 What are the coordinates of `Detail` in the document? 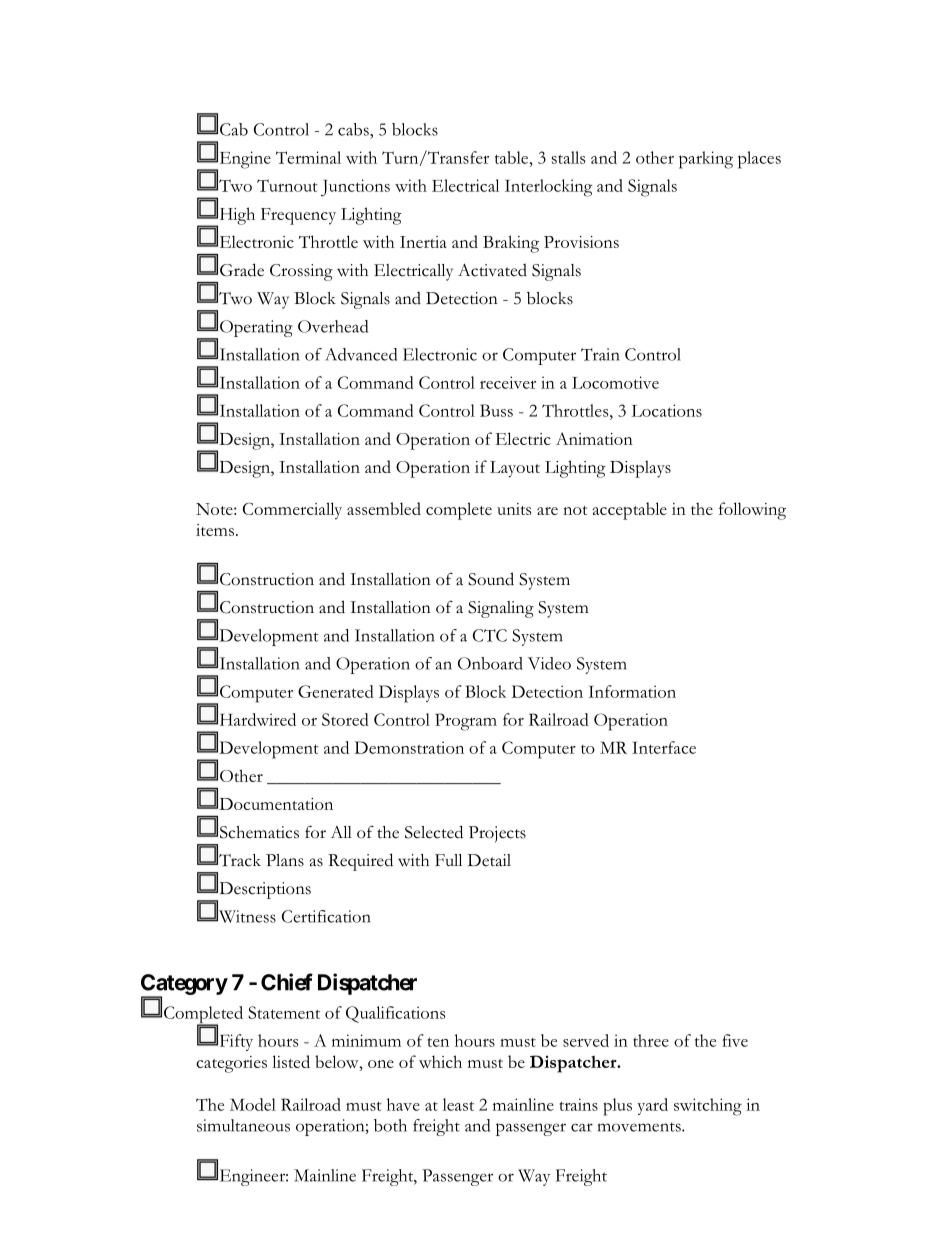 It's located at (489, 860).
